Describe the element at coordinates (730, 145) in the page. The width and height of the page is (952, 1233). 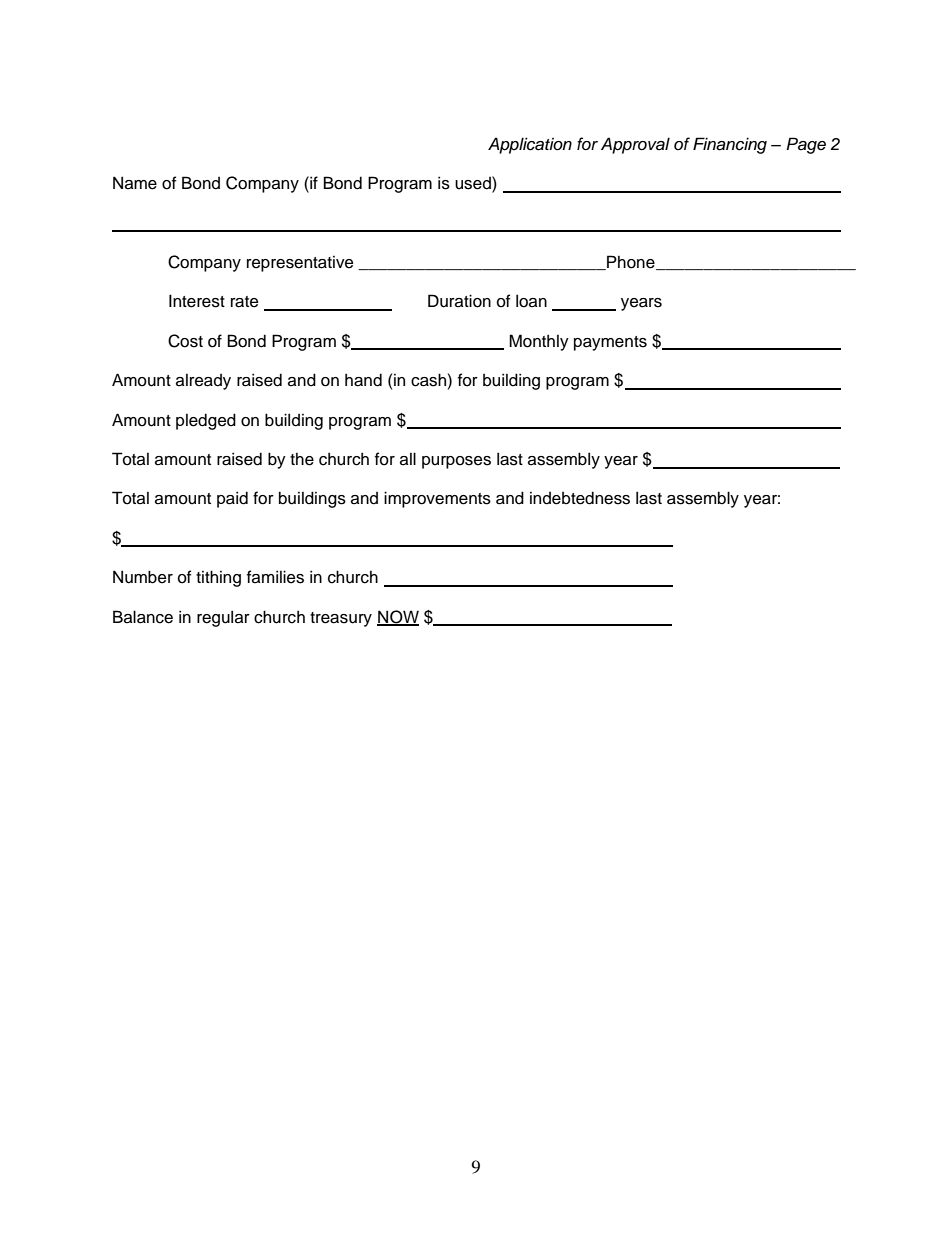
I see `Financing` at that location.
